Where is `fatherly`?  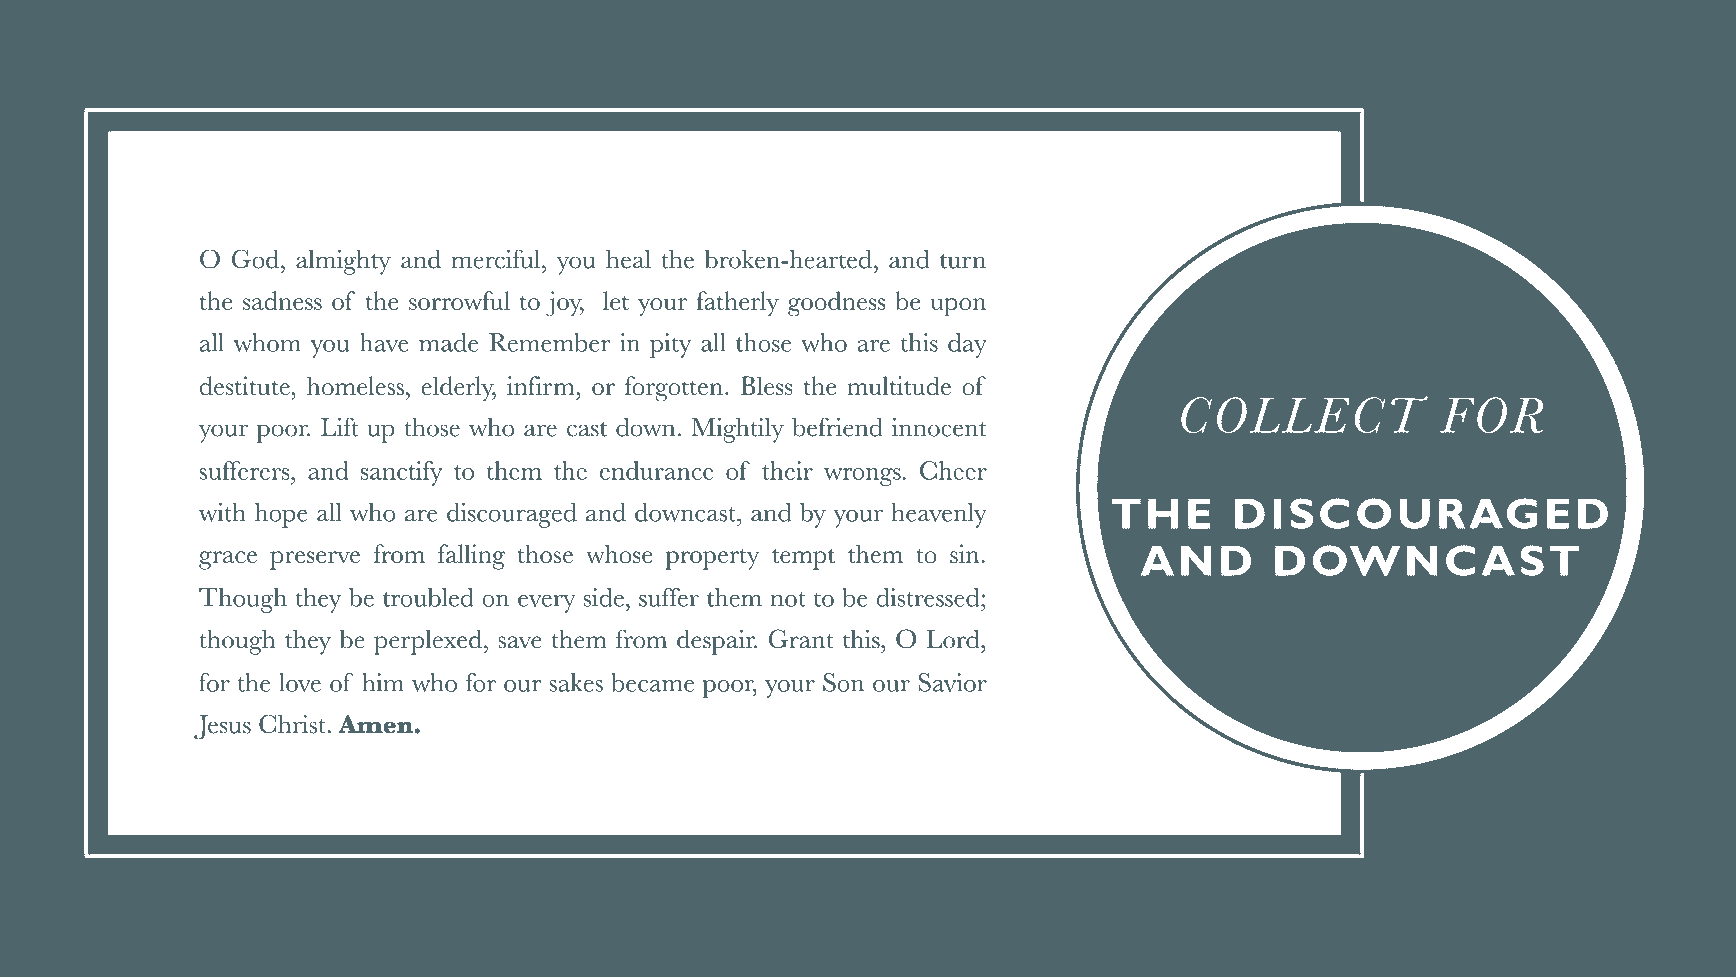 fatherly is located at coordinates (737, 304).
